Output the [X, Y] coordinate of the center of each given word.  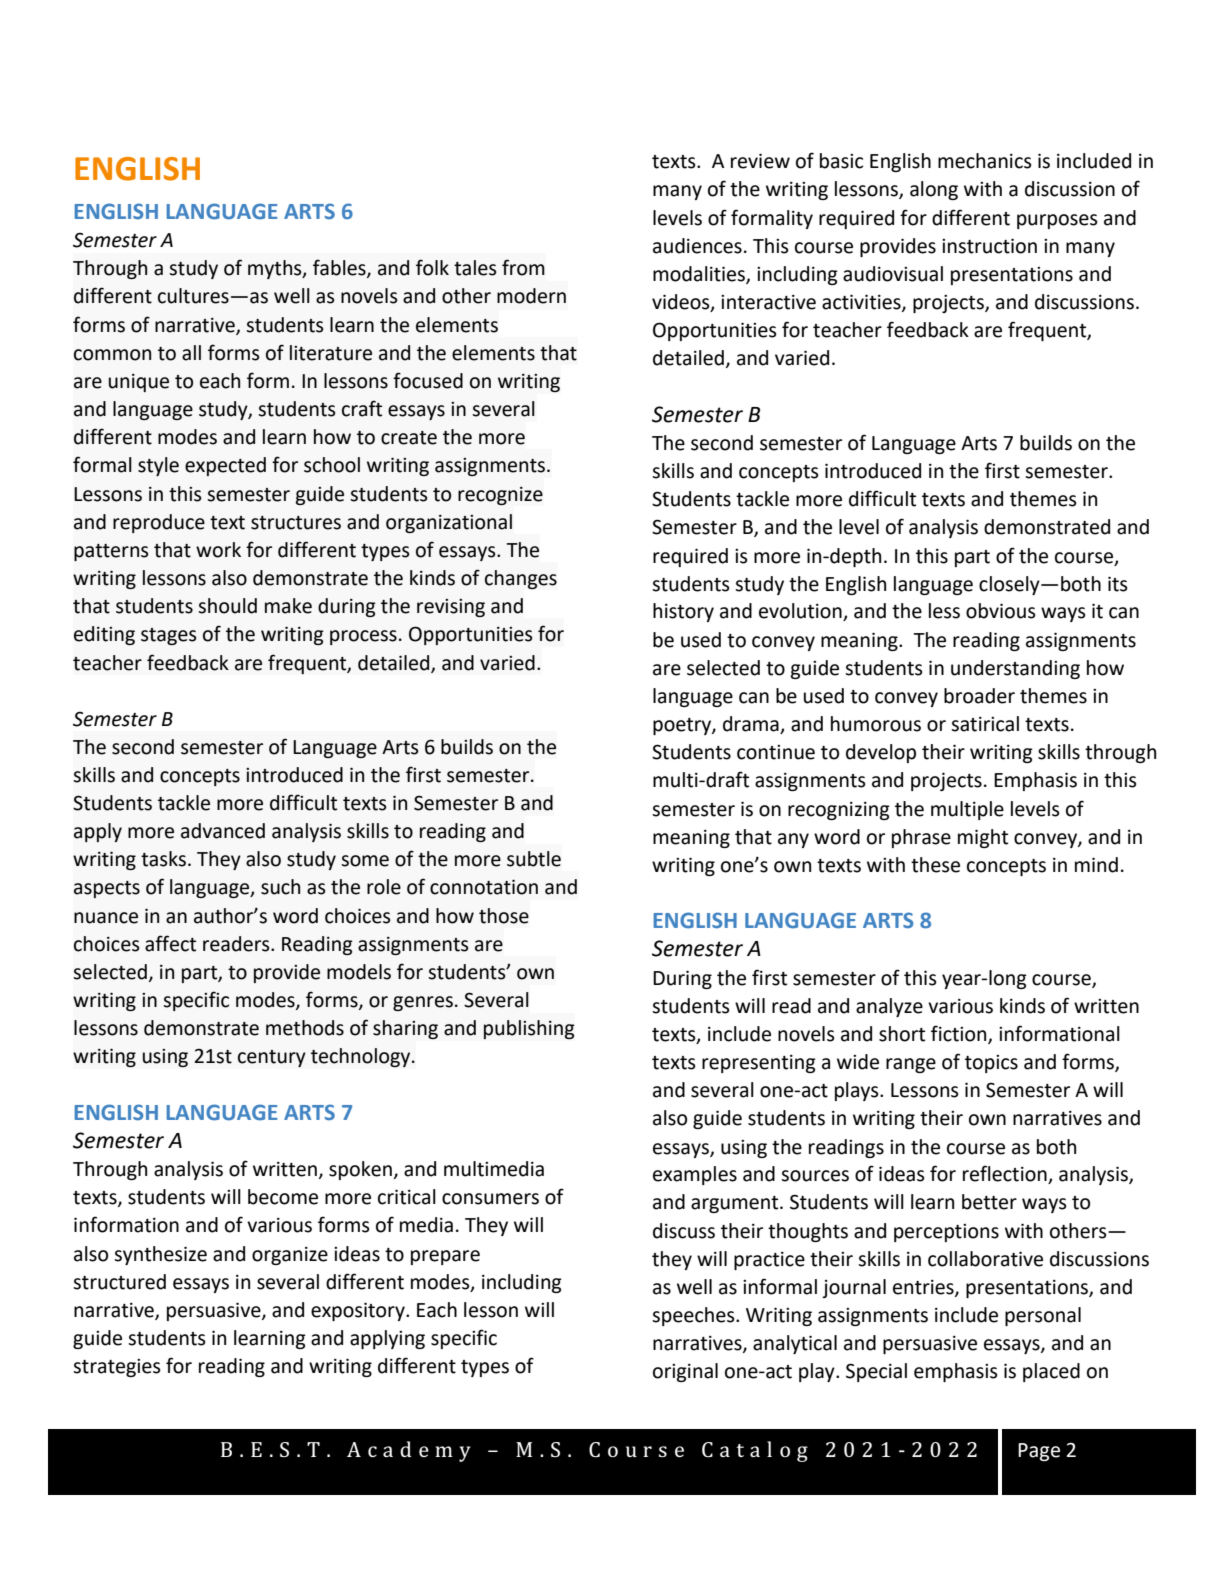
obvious [1001, 611]
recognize [500, 496]
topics [991, 1064]
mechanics [985, 161]
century [272, 1058]
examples [695, 1175]
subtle [534, 859]
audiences [697, 246]
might [983, 838]
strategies [117, 1368]
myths [276, 269]
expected [225, 466]
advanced [223, 831]
